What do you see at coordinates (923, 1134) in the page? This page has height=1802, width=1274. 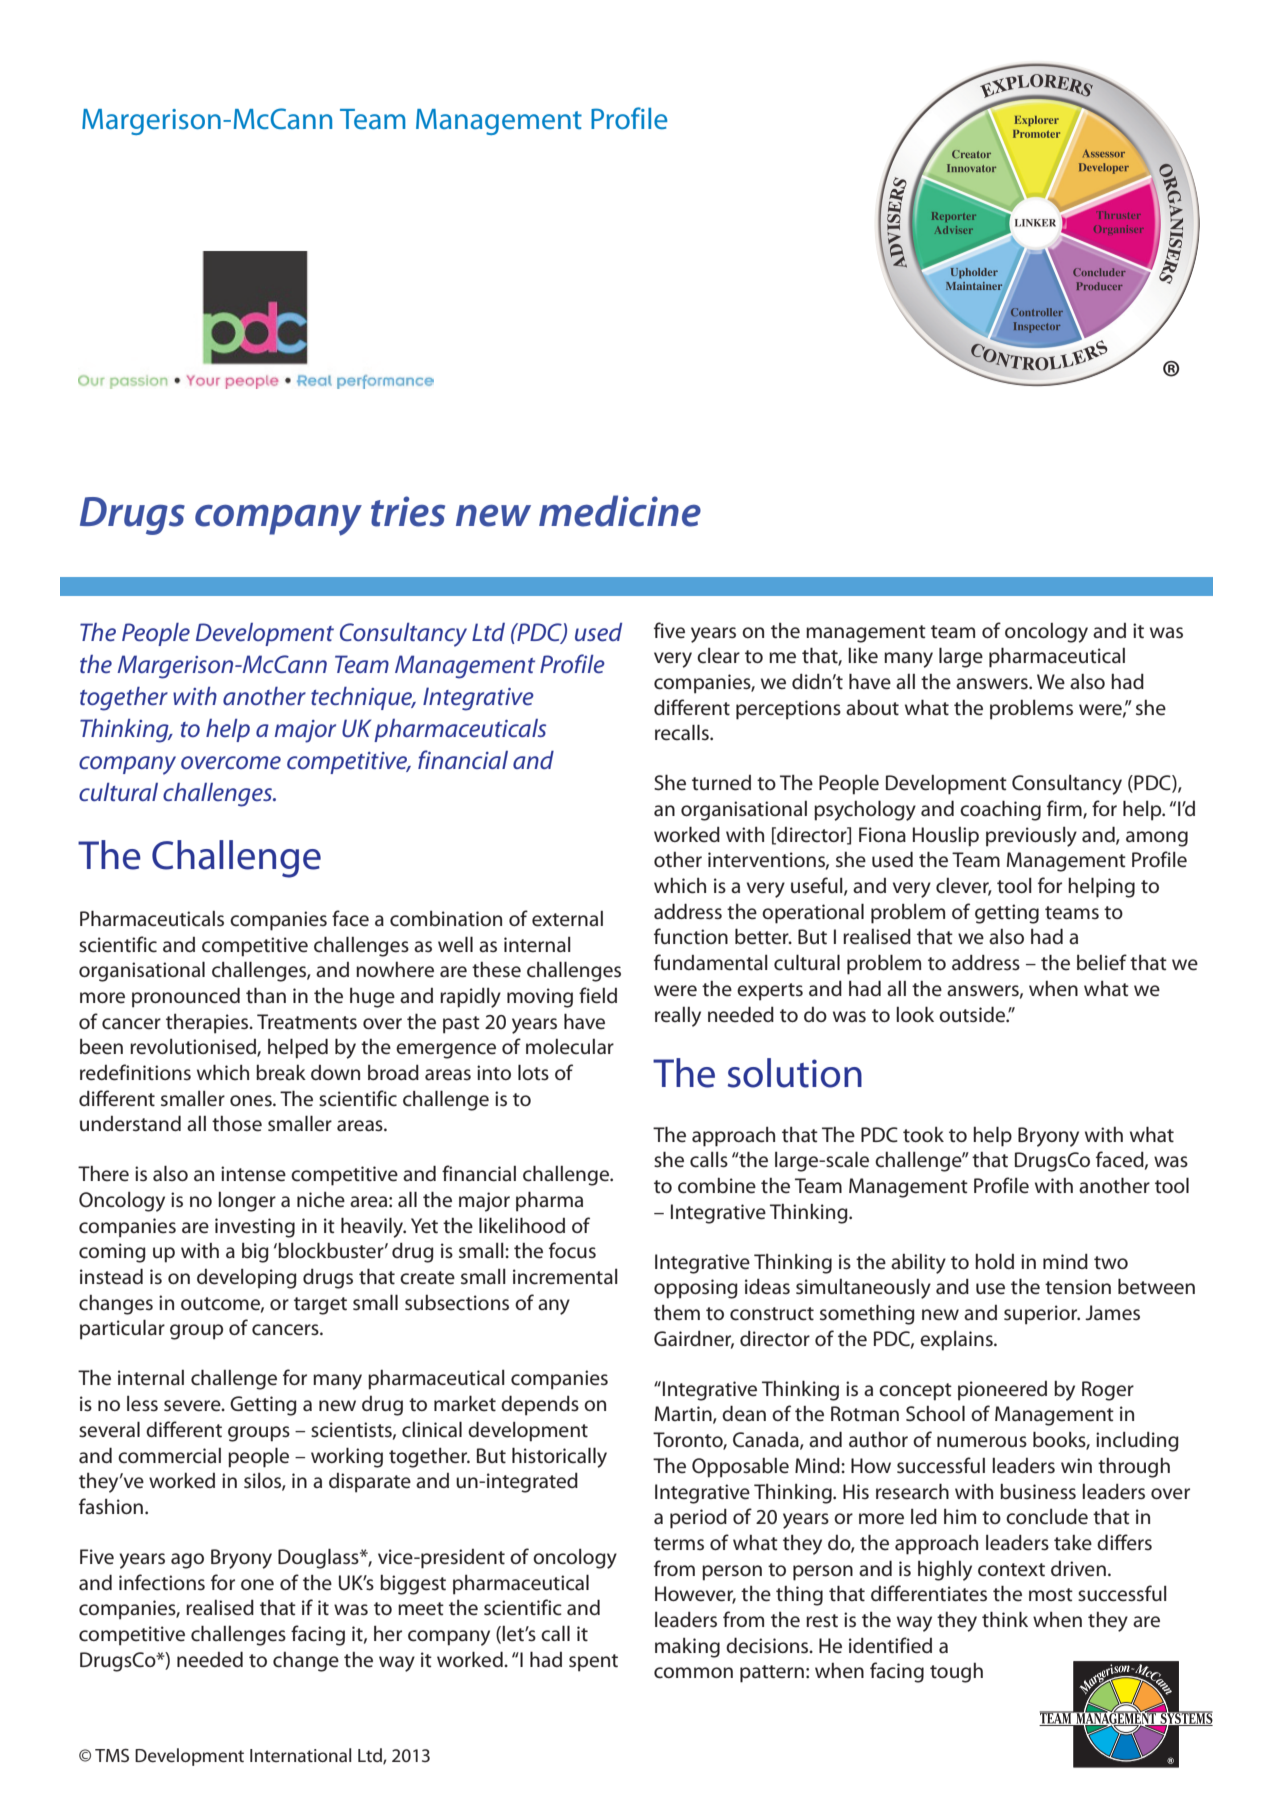 I see `took` at bounding box center [923, 1134].
